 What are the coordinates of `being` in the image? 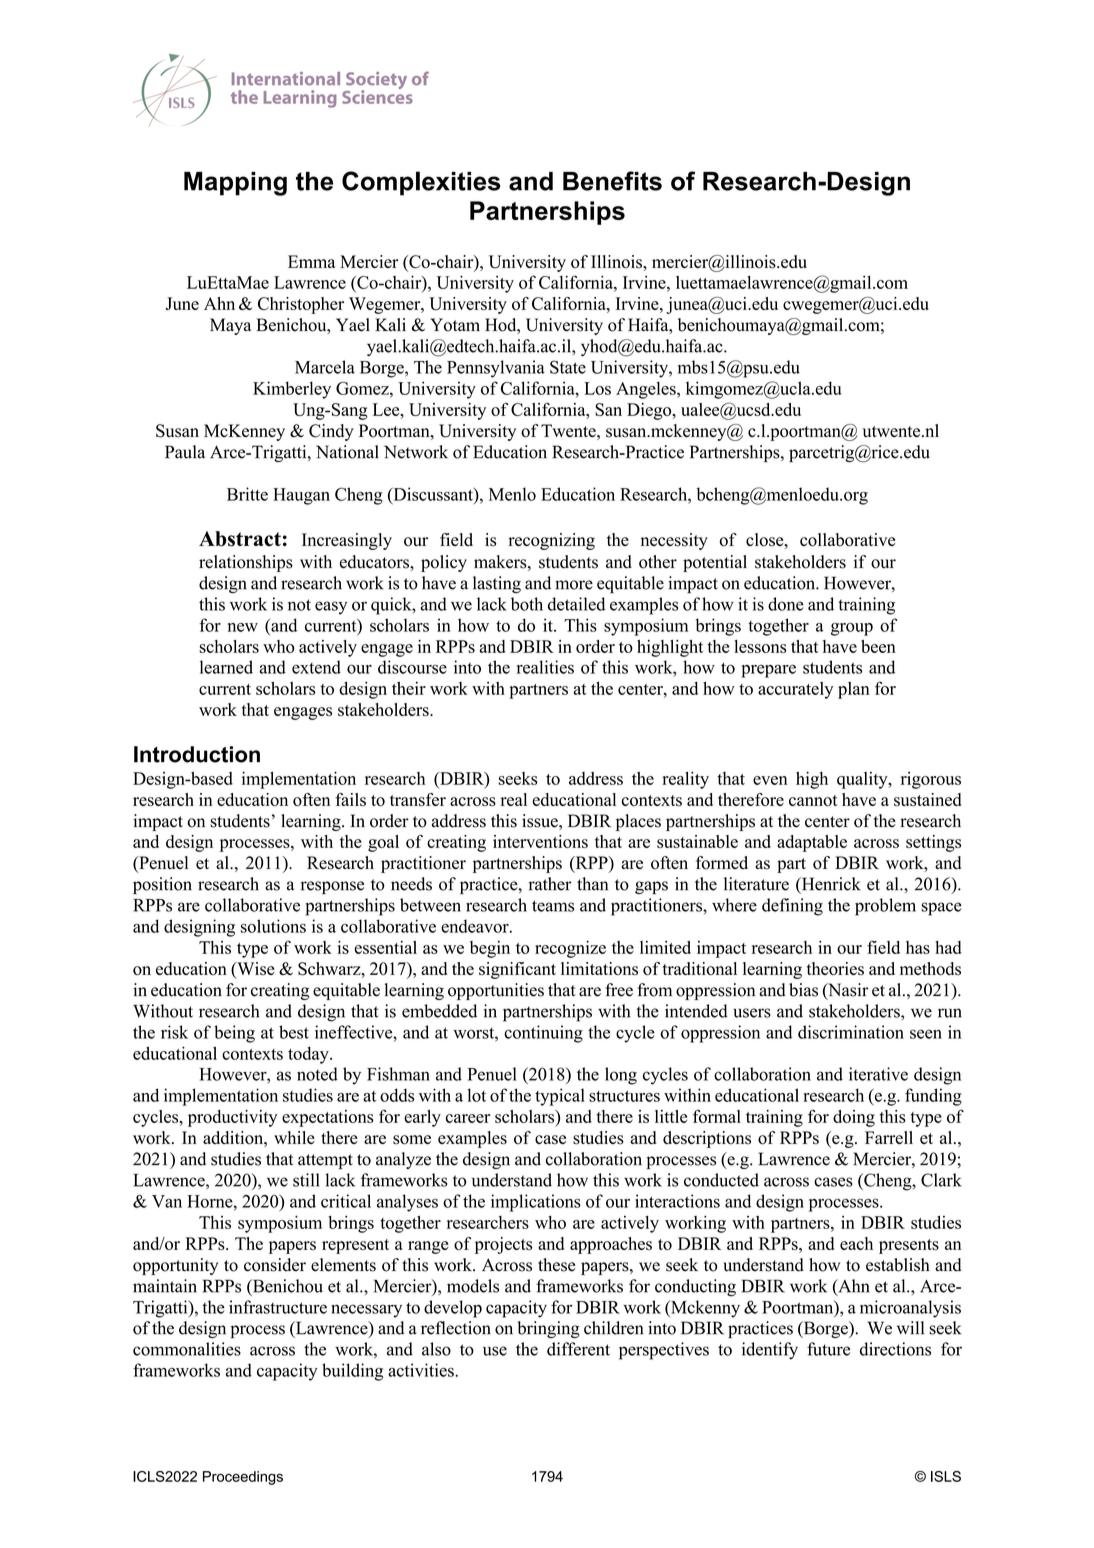 It's located at (234, 1034).
